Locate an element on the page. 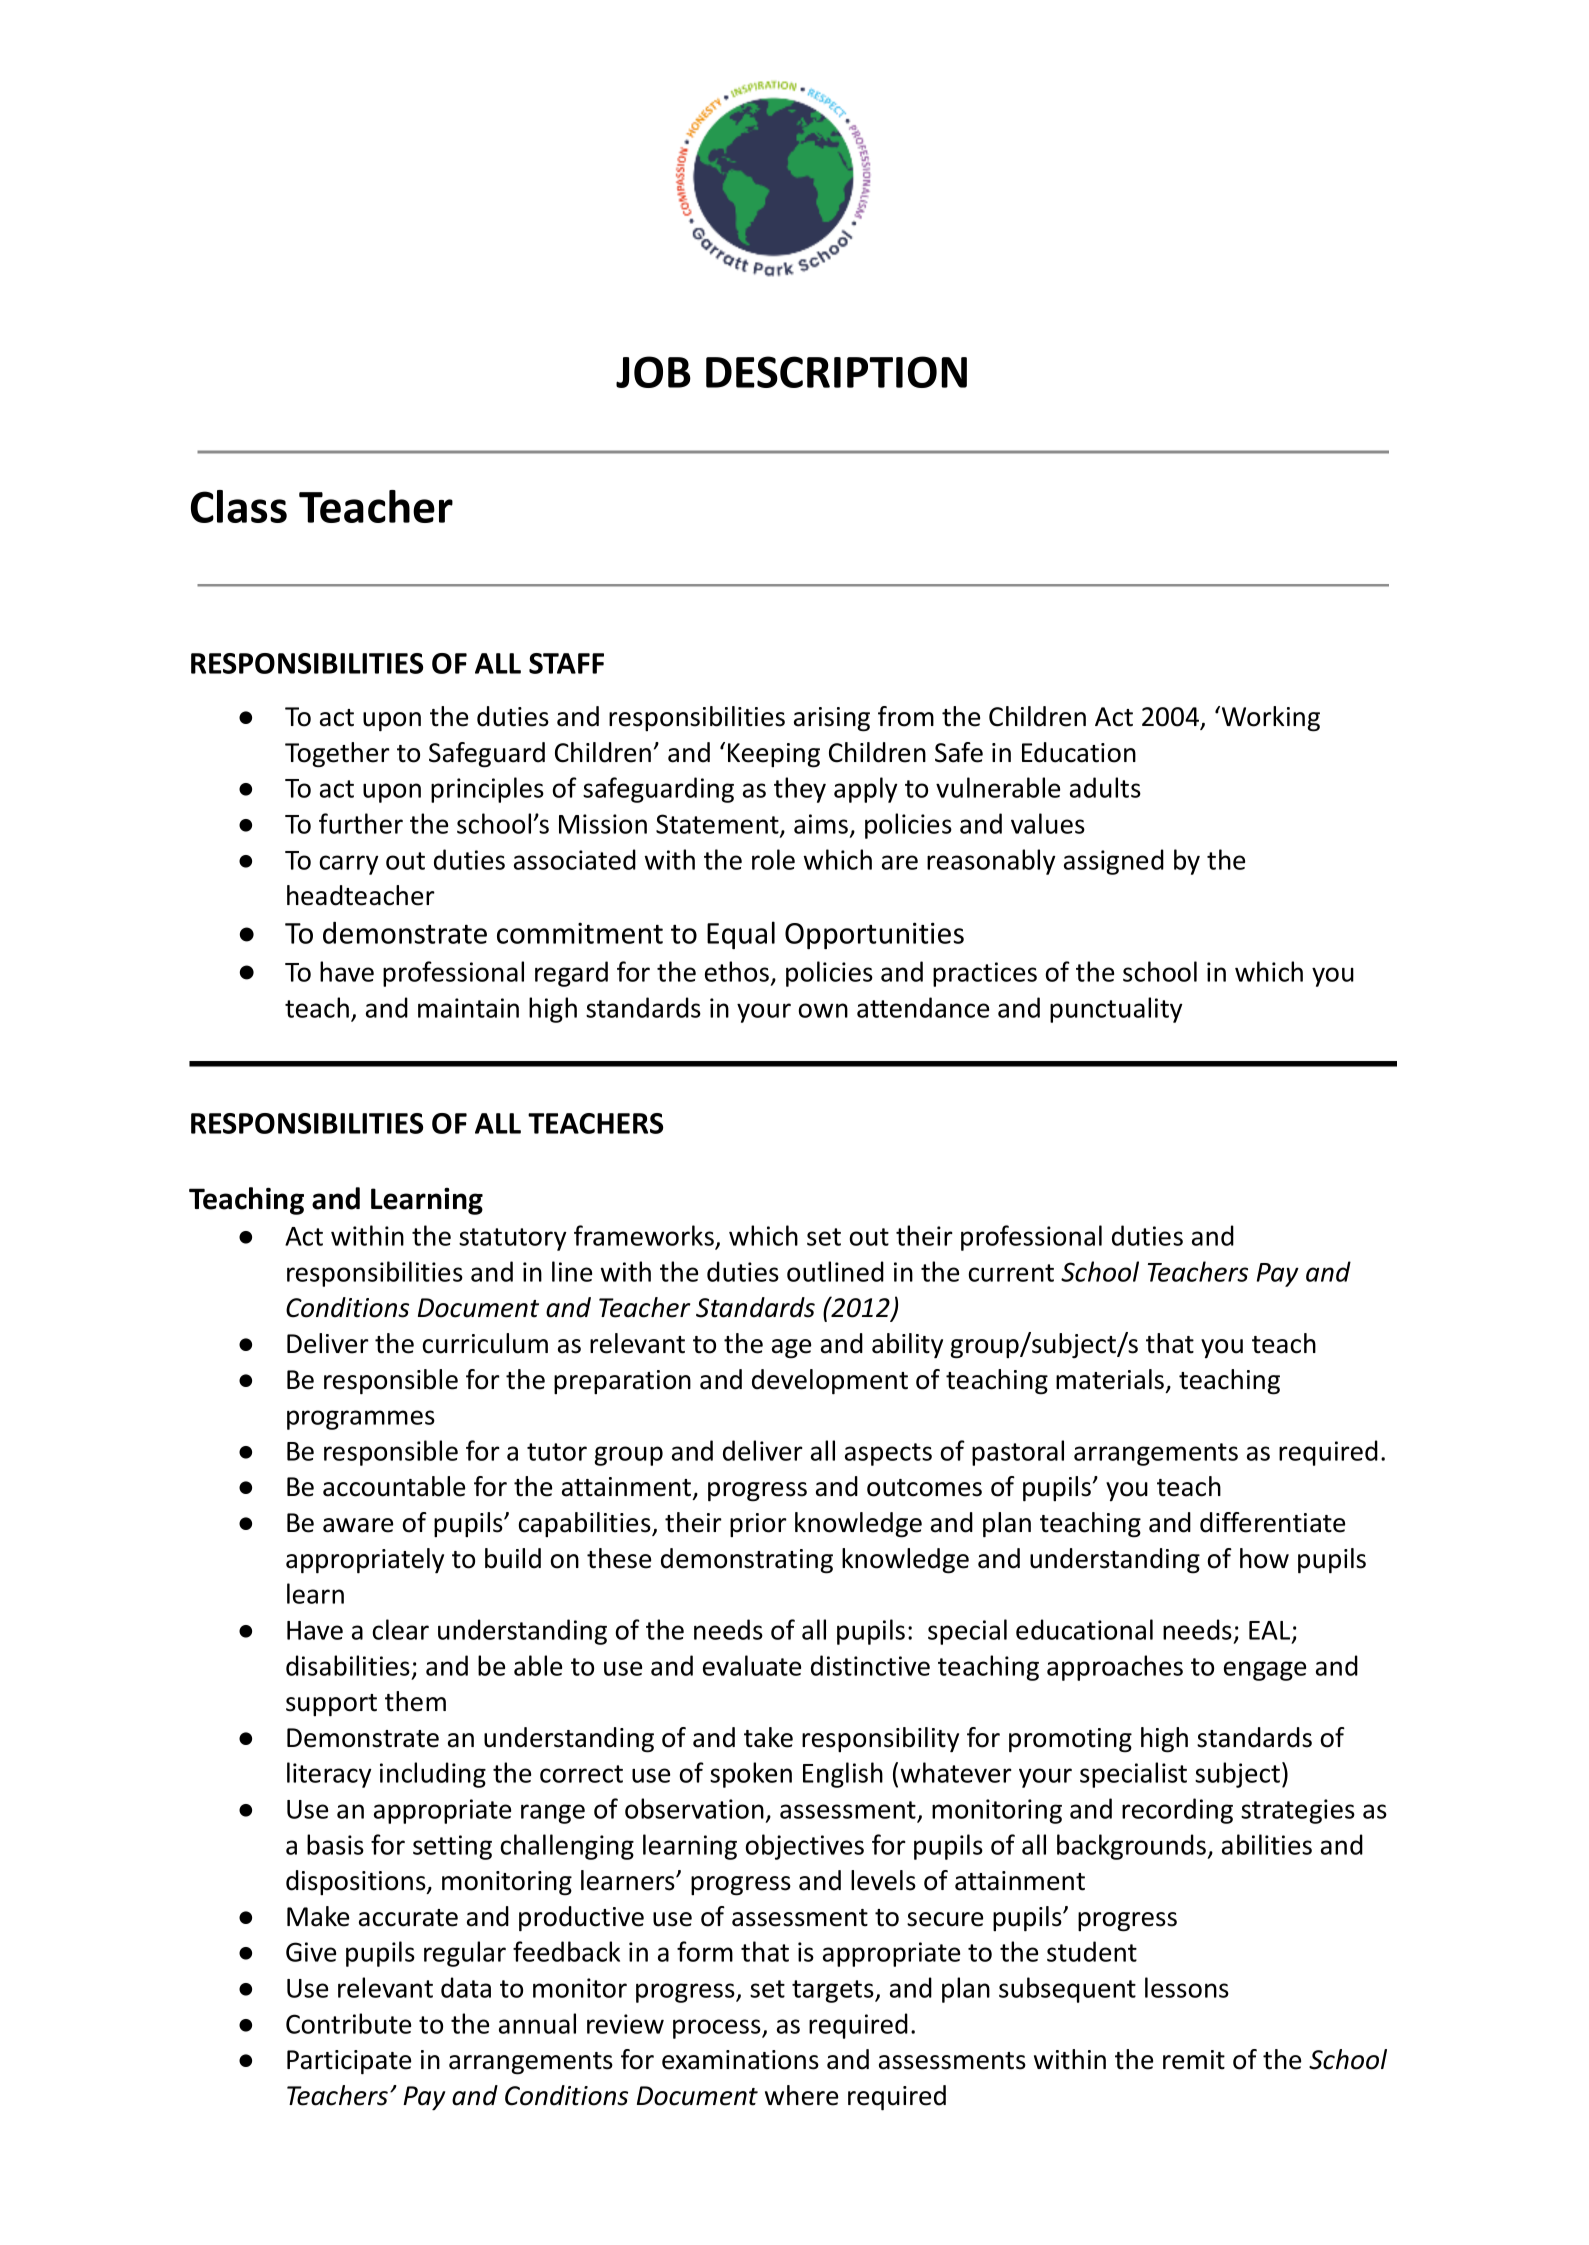  current is located at coordinates (1011, 1273).
